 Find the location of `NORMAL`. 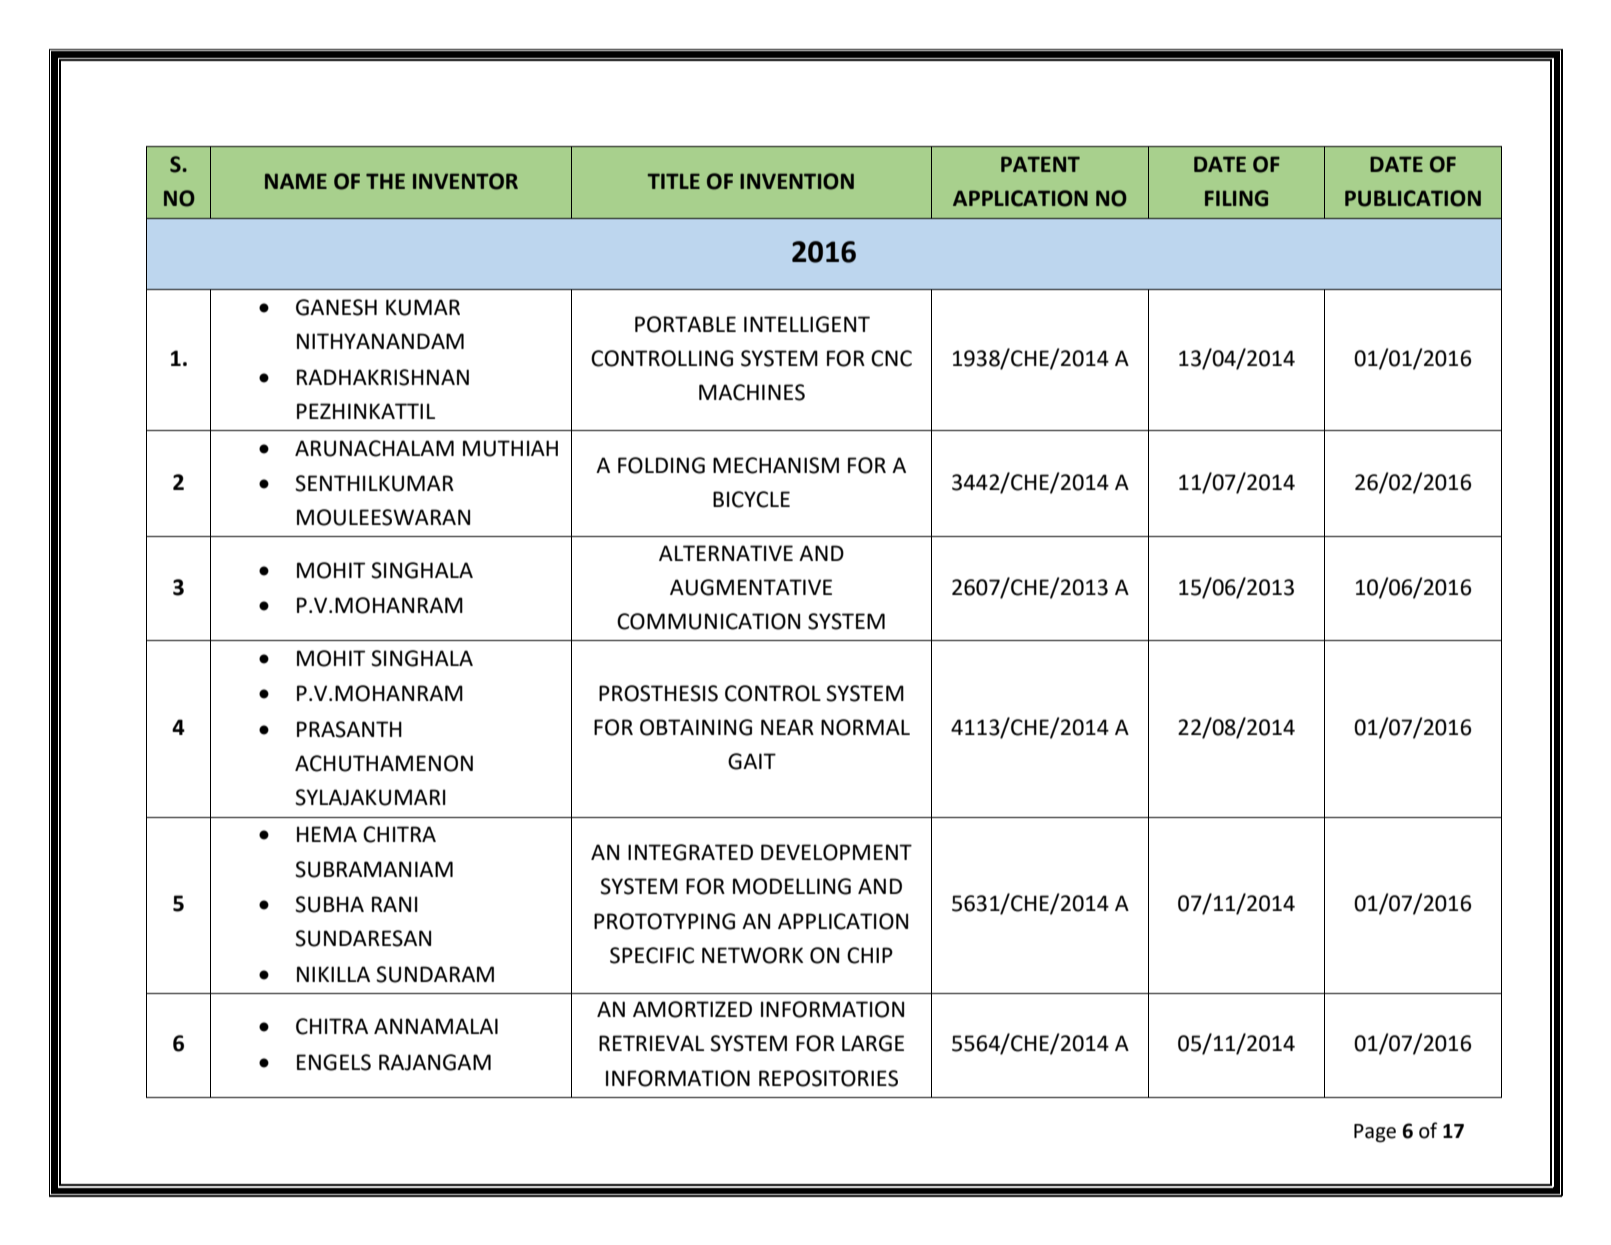

NORMAL is located at coordinates (865, 727).
